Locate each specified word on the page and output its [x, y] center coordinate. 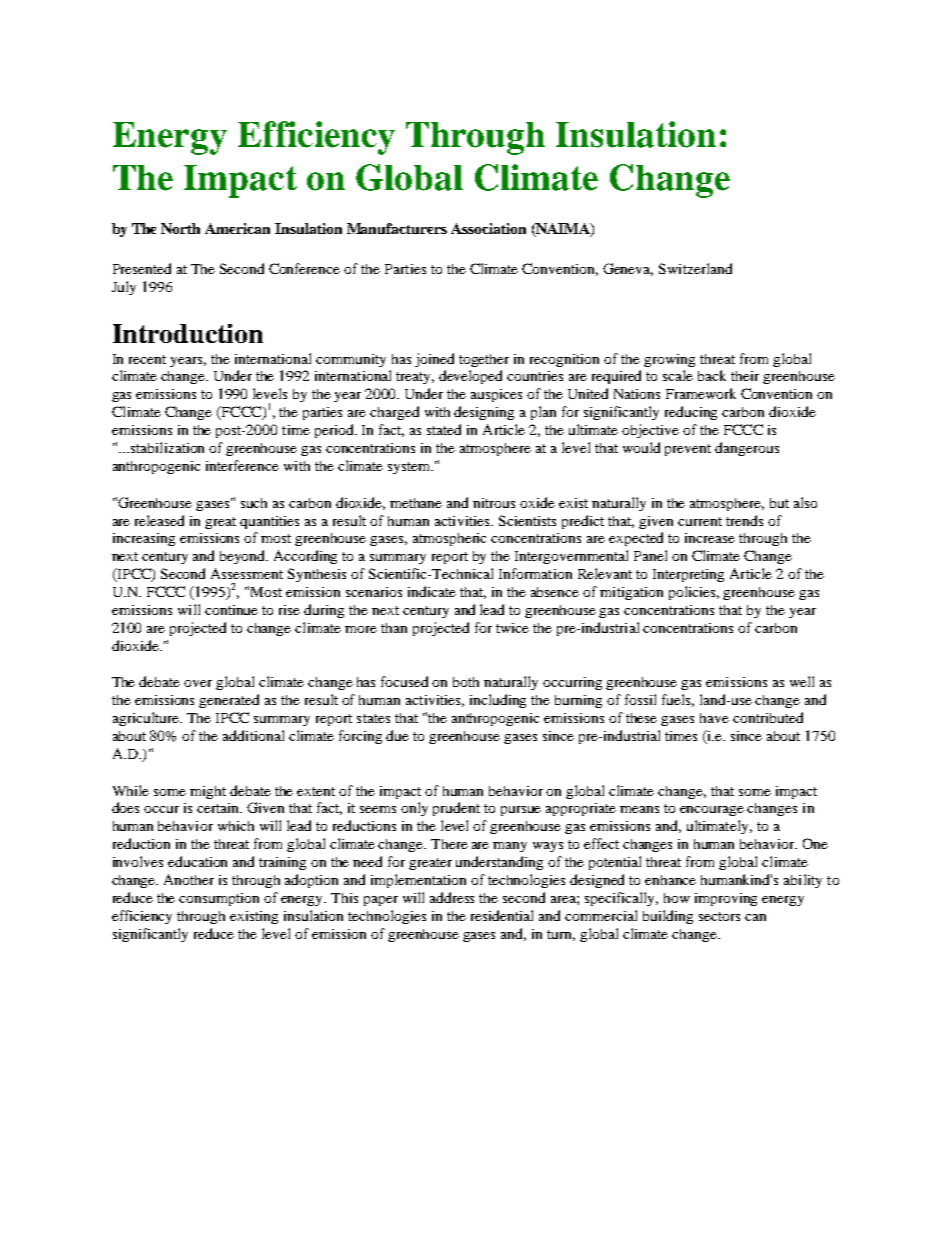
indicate [432, 591]
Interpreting [688, 575]
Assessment [247, 573]
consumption [219, 899]
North [180, 228]
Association [488, 228]
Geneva [628, 269]
